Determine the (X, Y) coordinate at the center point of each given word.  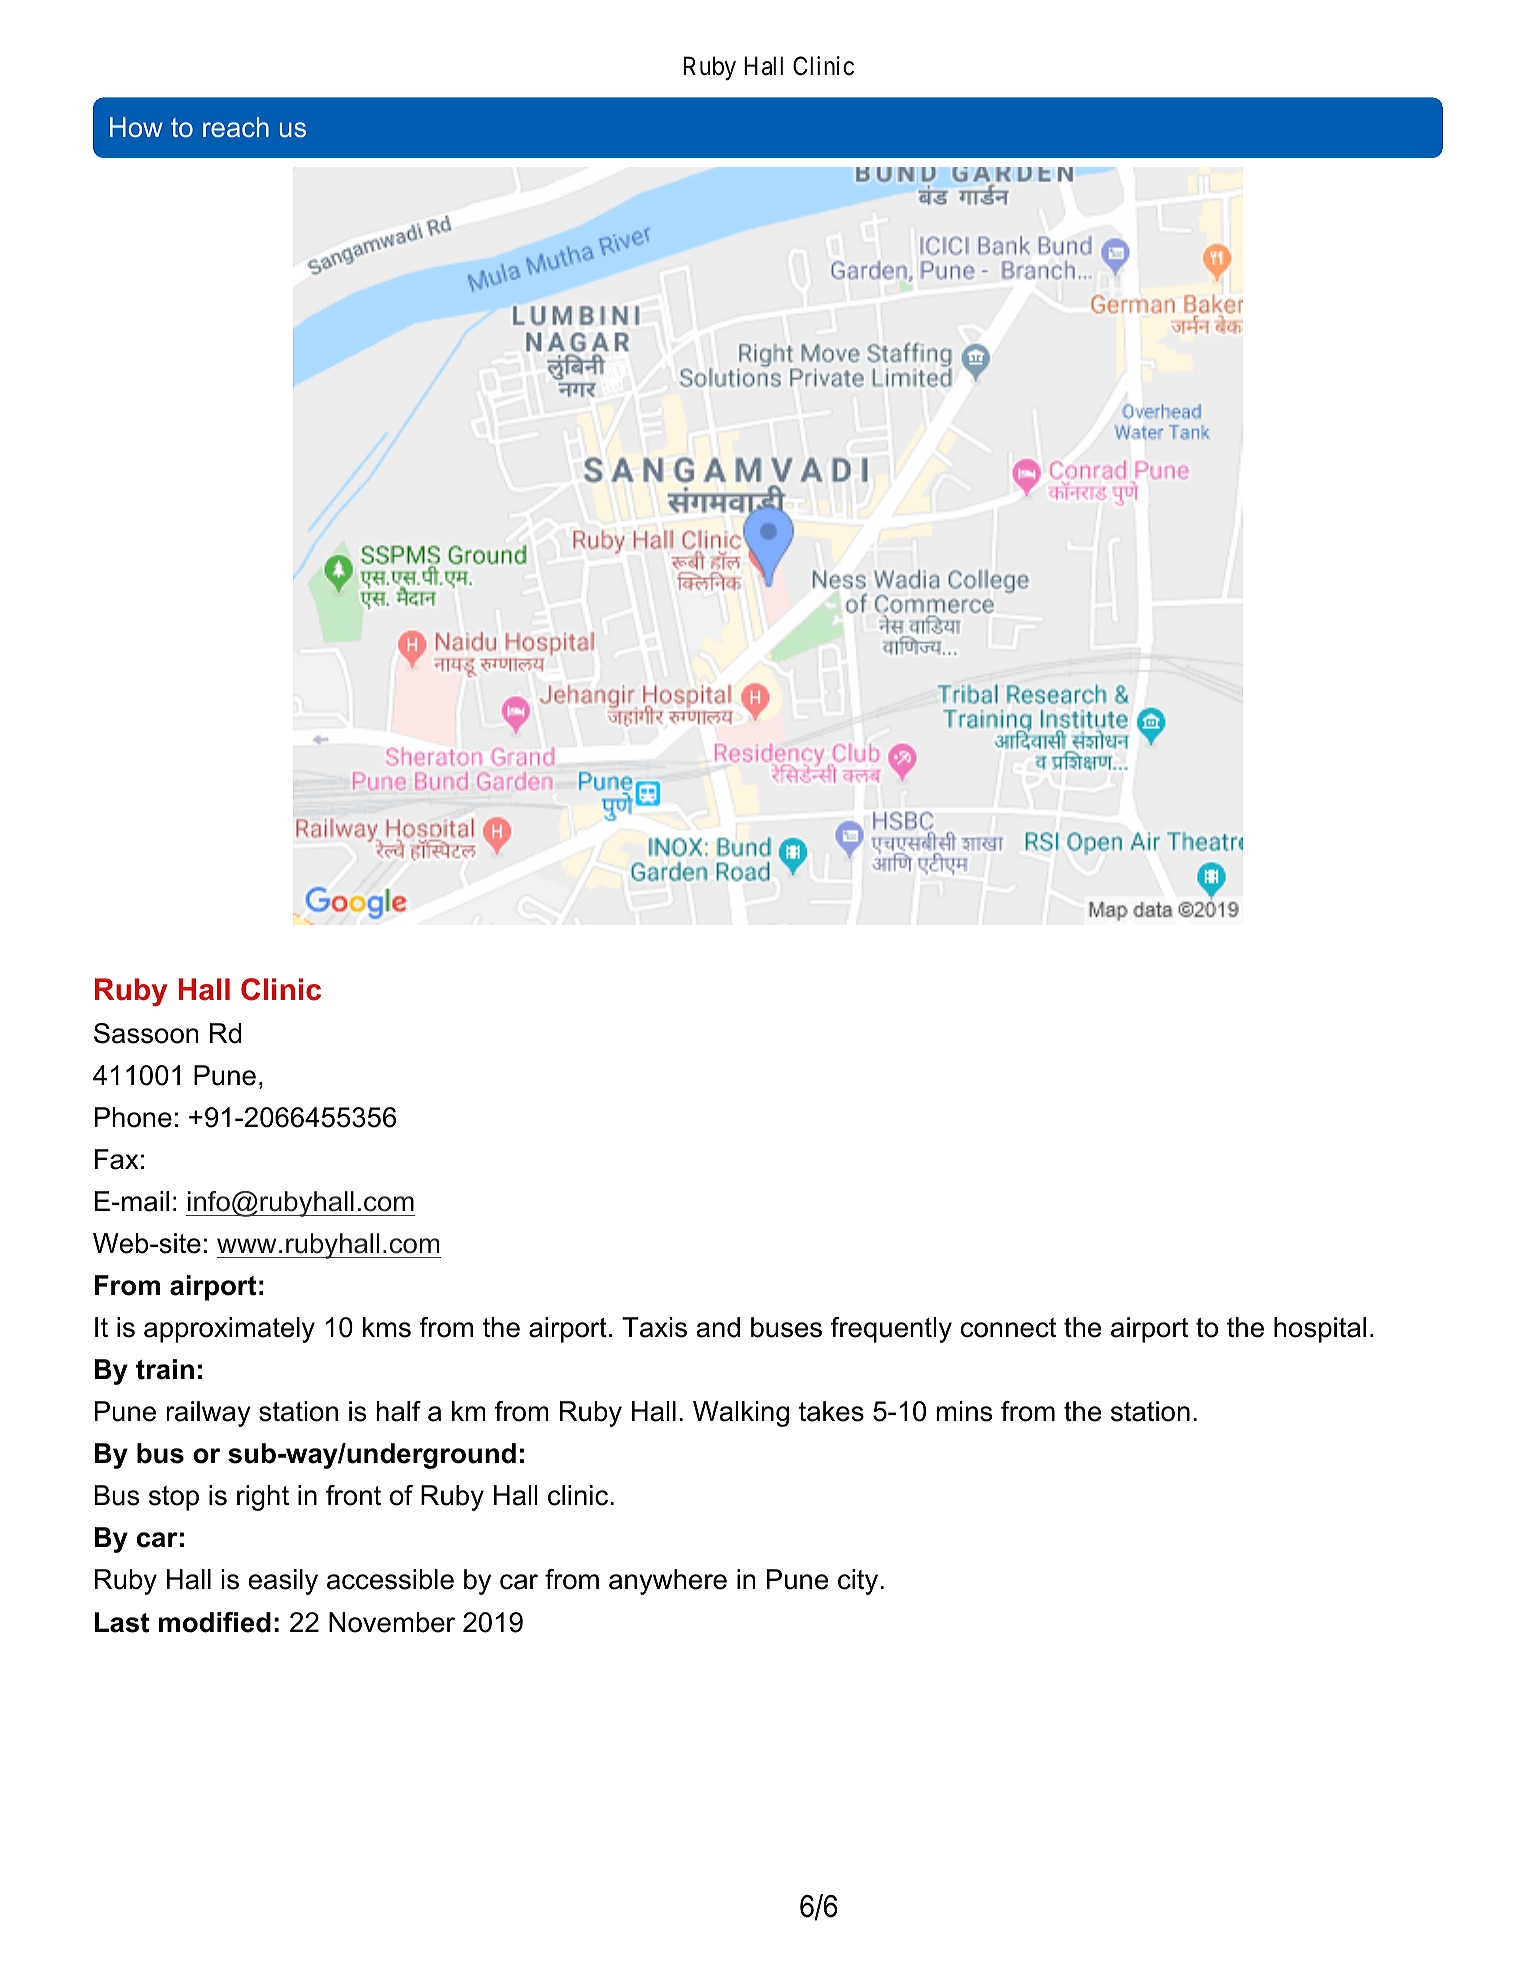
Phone (133, 1117)
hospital (1320, 1330)
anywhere (668, 1582)
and (718, 1327)
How (136, 127)
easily (283, 1582)
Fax (117, 1159)
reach (236, 127)
